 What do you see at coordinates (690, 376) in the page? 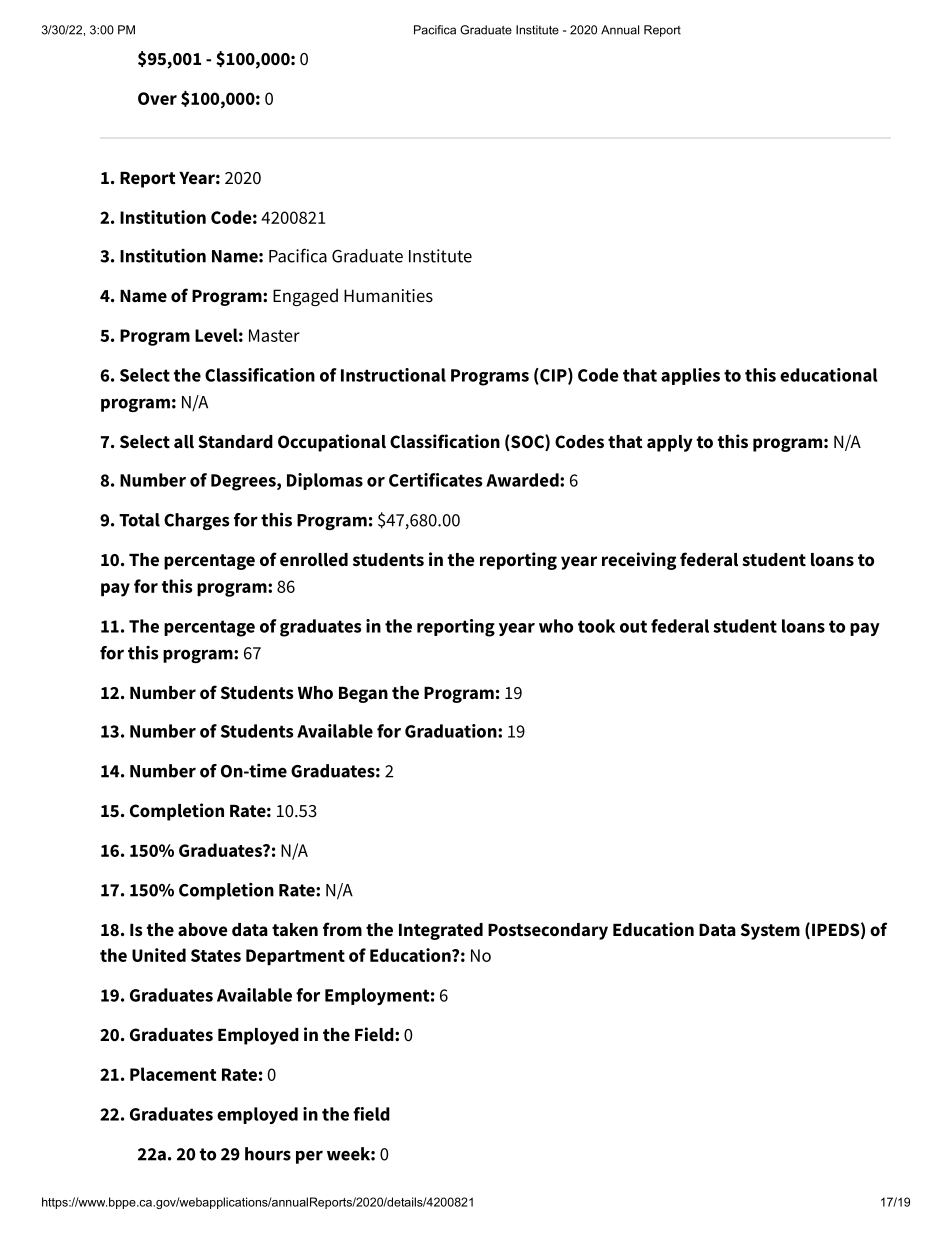
I see `applies` at bounding box center [690, 376].
